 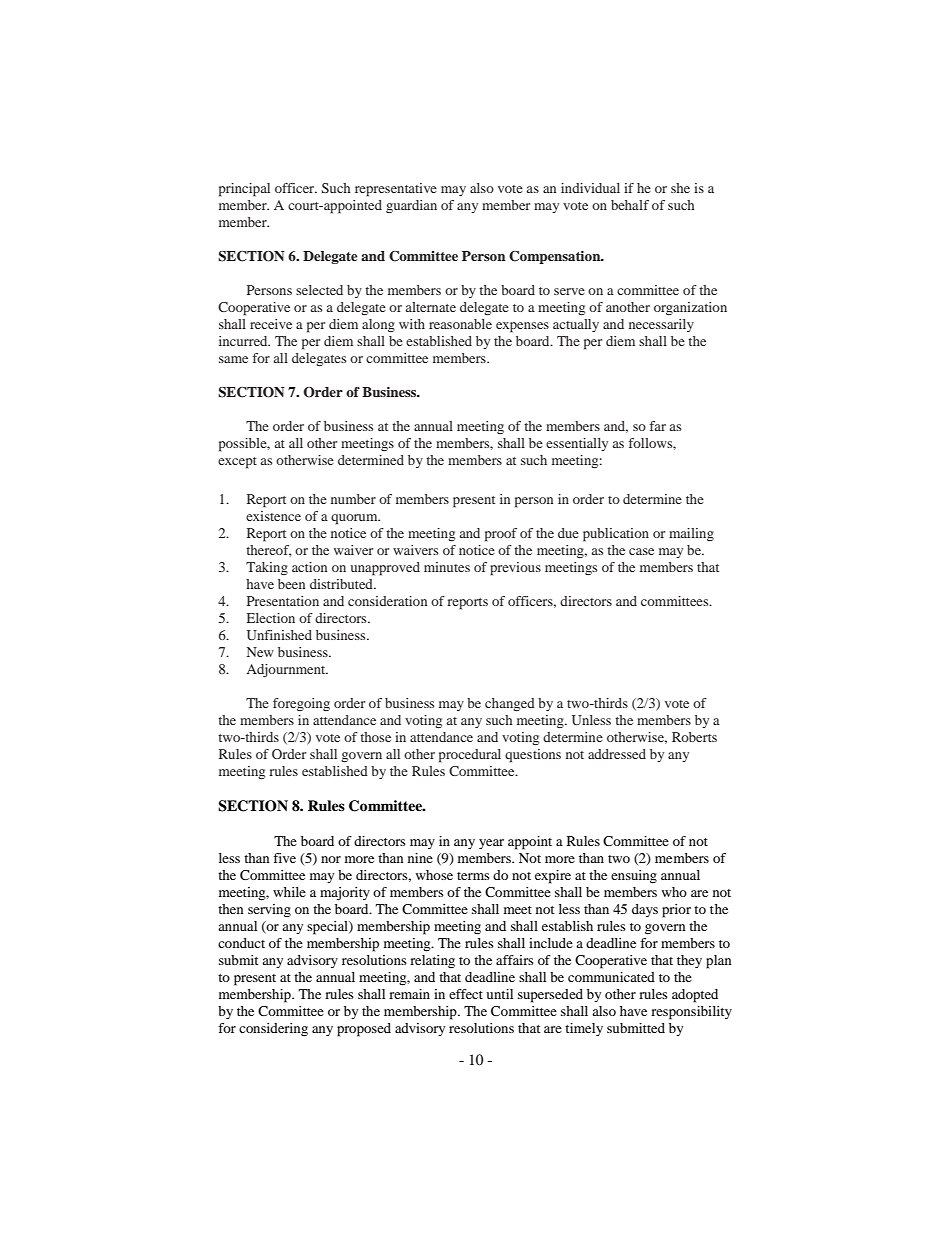 I want to click on case, so click(x=641, y=551).
